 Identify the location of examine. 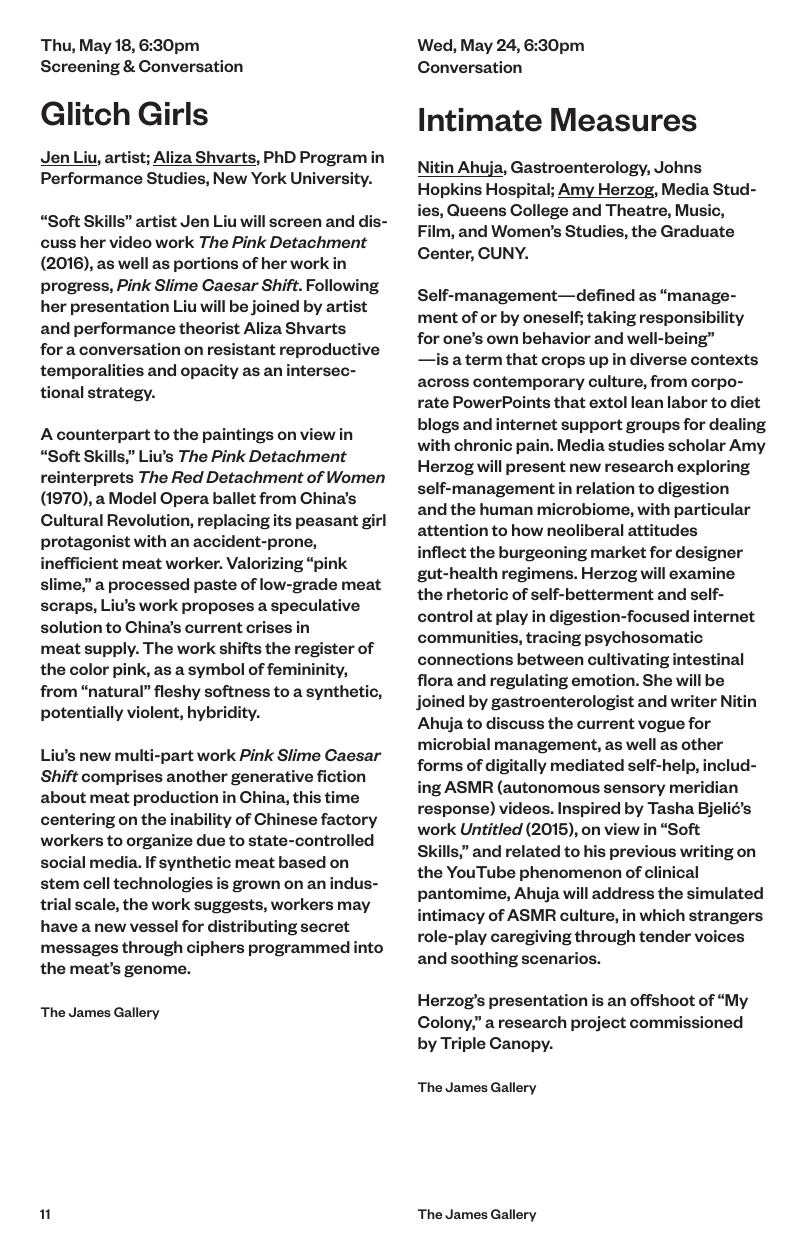
(702, 573).
